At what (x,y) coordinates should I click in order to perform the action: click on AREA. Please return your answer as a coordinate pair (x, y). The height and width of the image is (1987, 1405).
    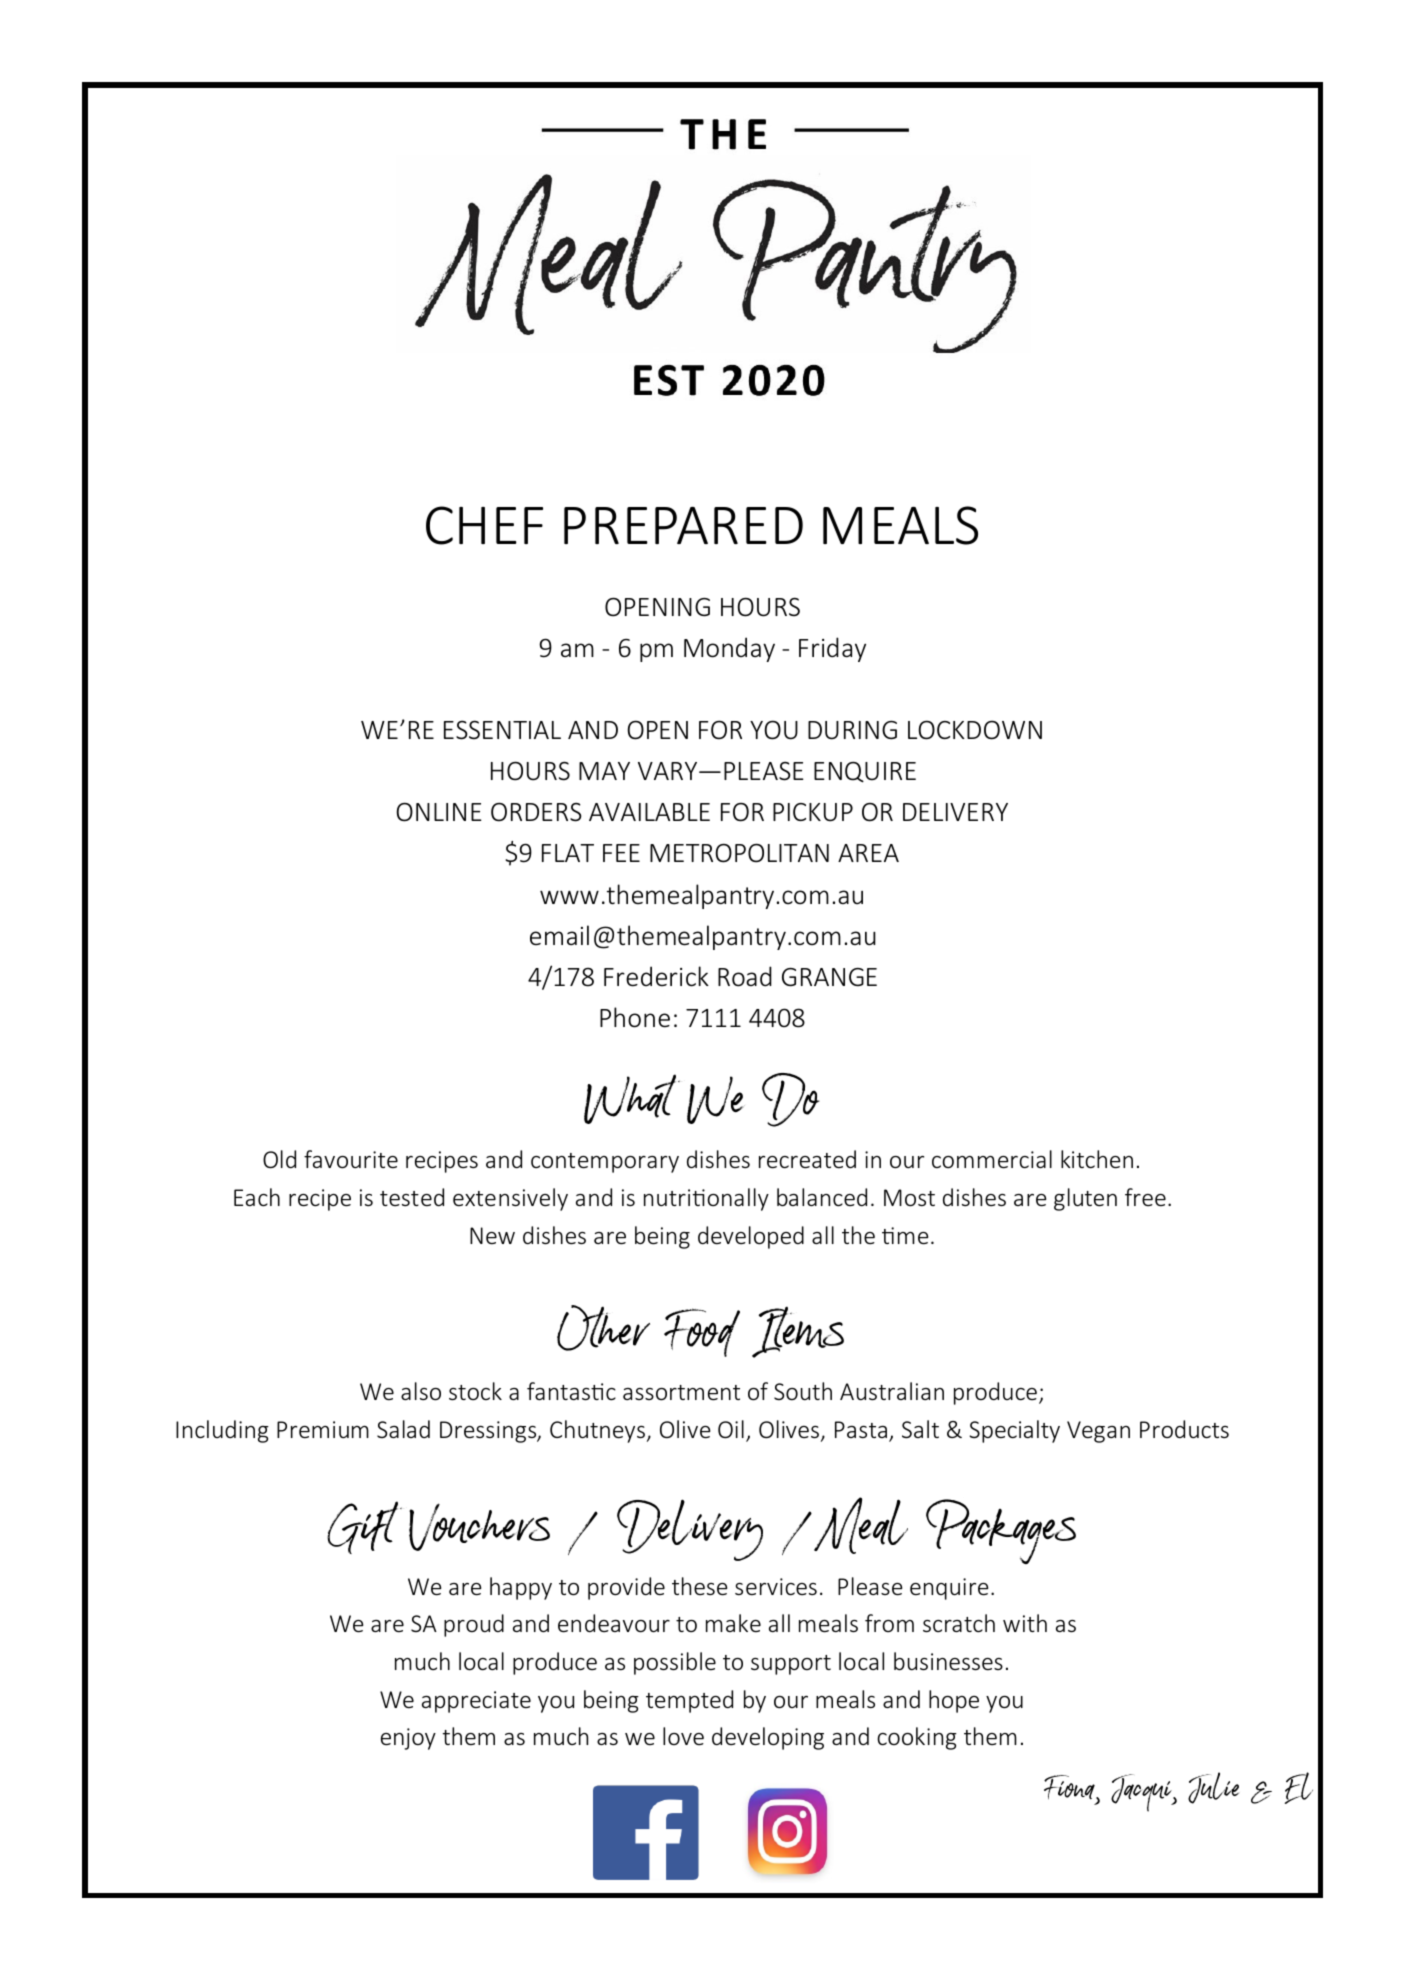
    Looking at the image, I should click on (868, 853).
